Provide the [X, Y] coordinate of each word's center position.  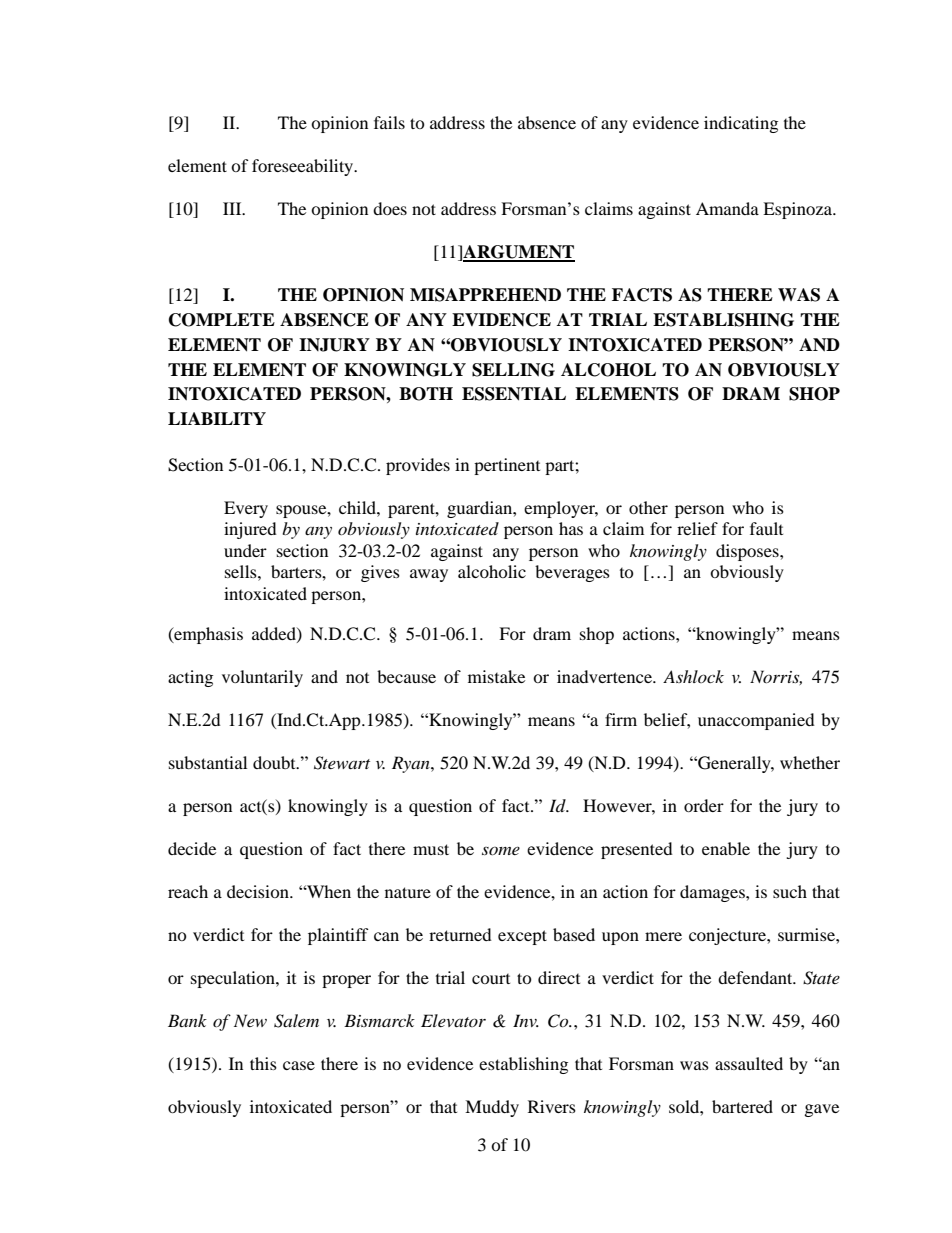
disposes [748, 552]
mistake [496, 676]
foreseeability [304, 167]
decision [259, 891]
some [501, 851]
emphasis [207, 635]
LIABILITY [217, 418]
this [263, 1063]
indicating [741, 124]
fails [389, 122]
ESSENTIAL [514, 394]
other [648, 507]
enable [726, 848]
